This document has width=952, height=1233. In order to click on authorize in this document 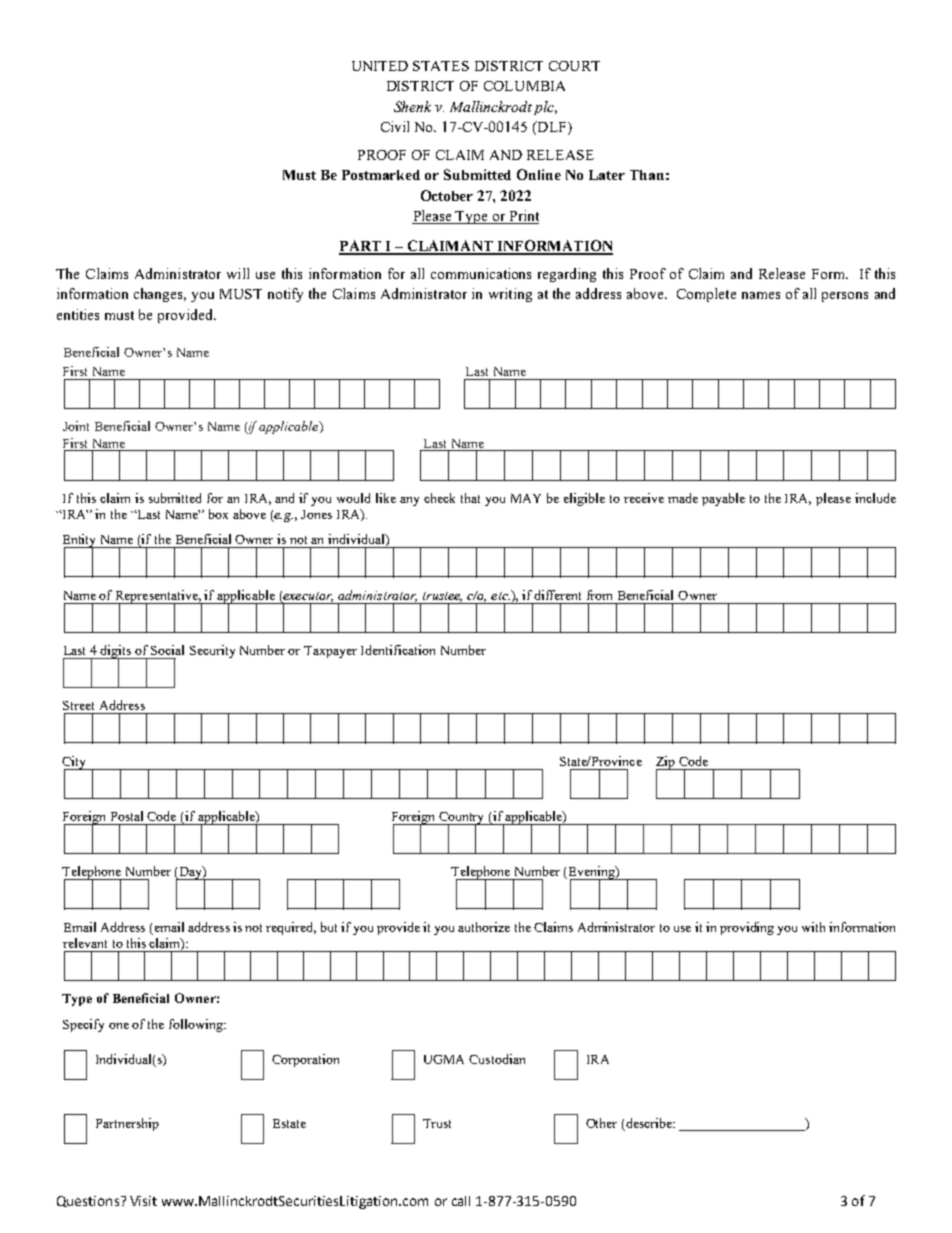, I will do `click(484, 927)`.
